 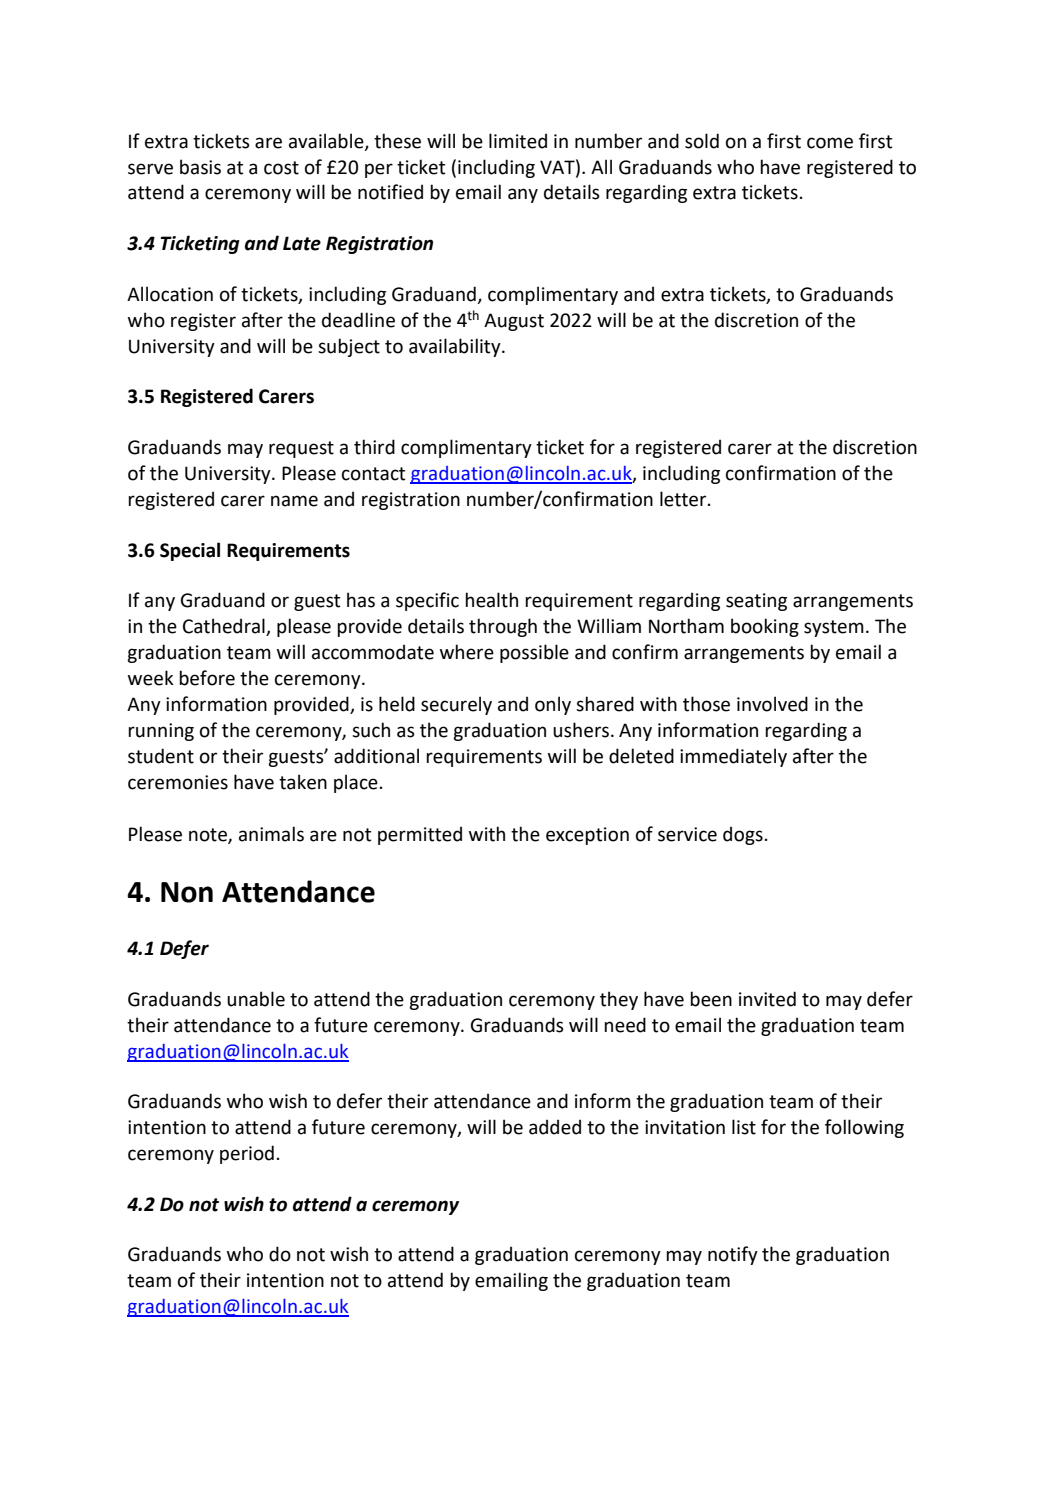 I want to click on come, so click(x=830, y=143).
